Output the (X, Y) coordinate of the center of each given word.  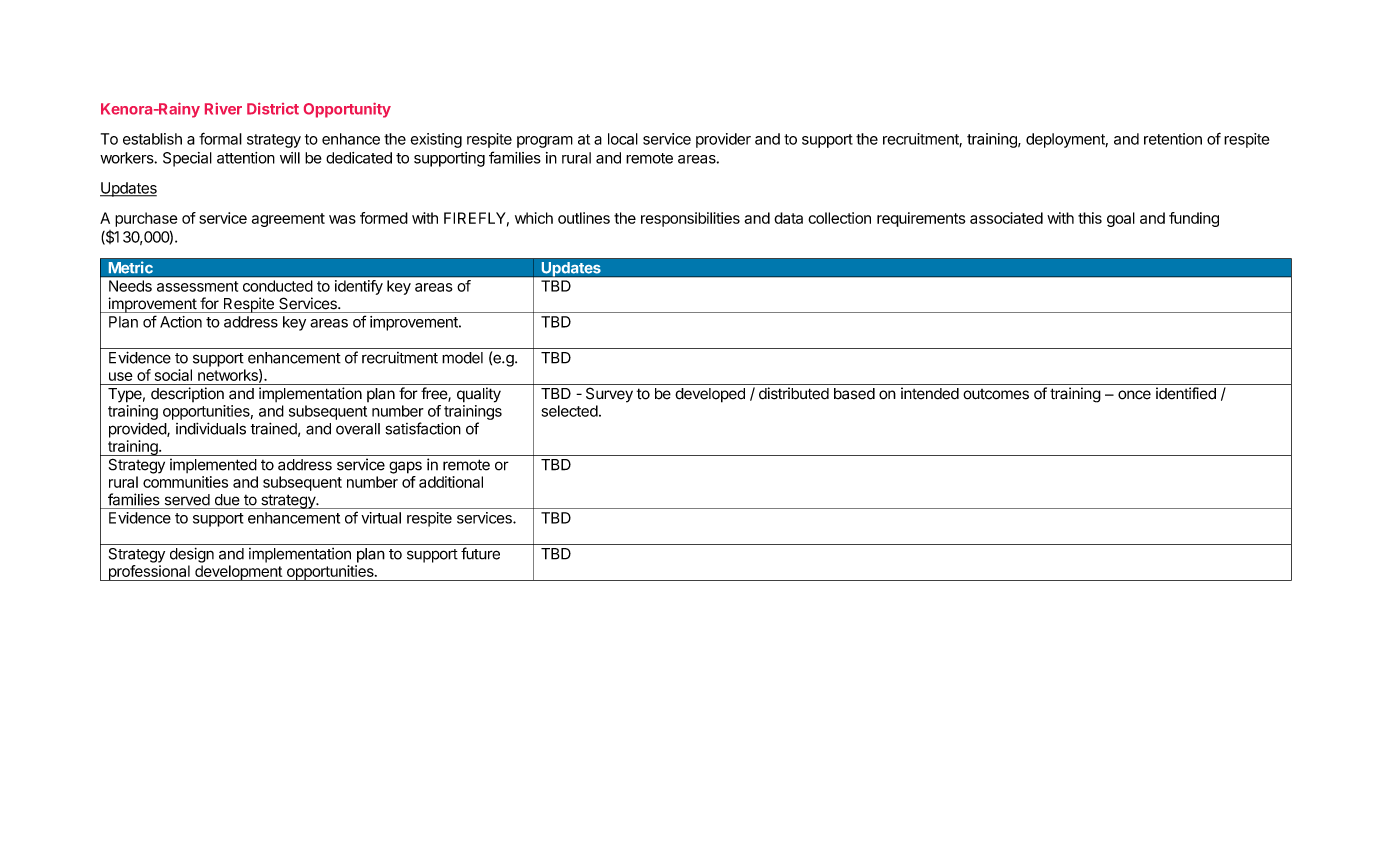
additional (451, 482)
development (238, 573)
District (273, 108)
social (173, 375)
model (462, 358)
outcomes (996, 394)
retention (1173, 139)
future (480, 553)
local (623, 139)
